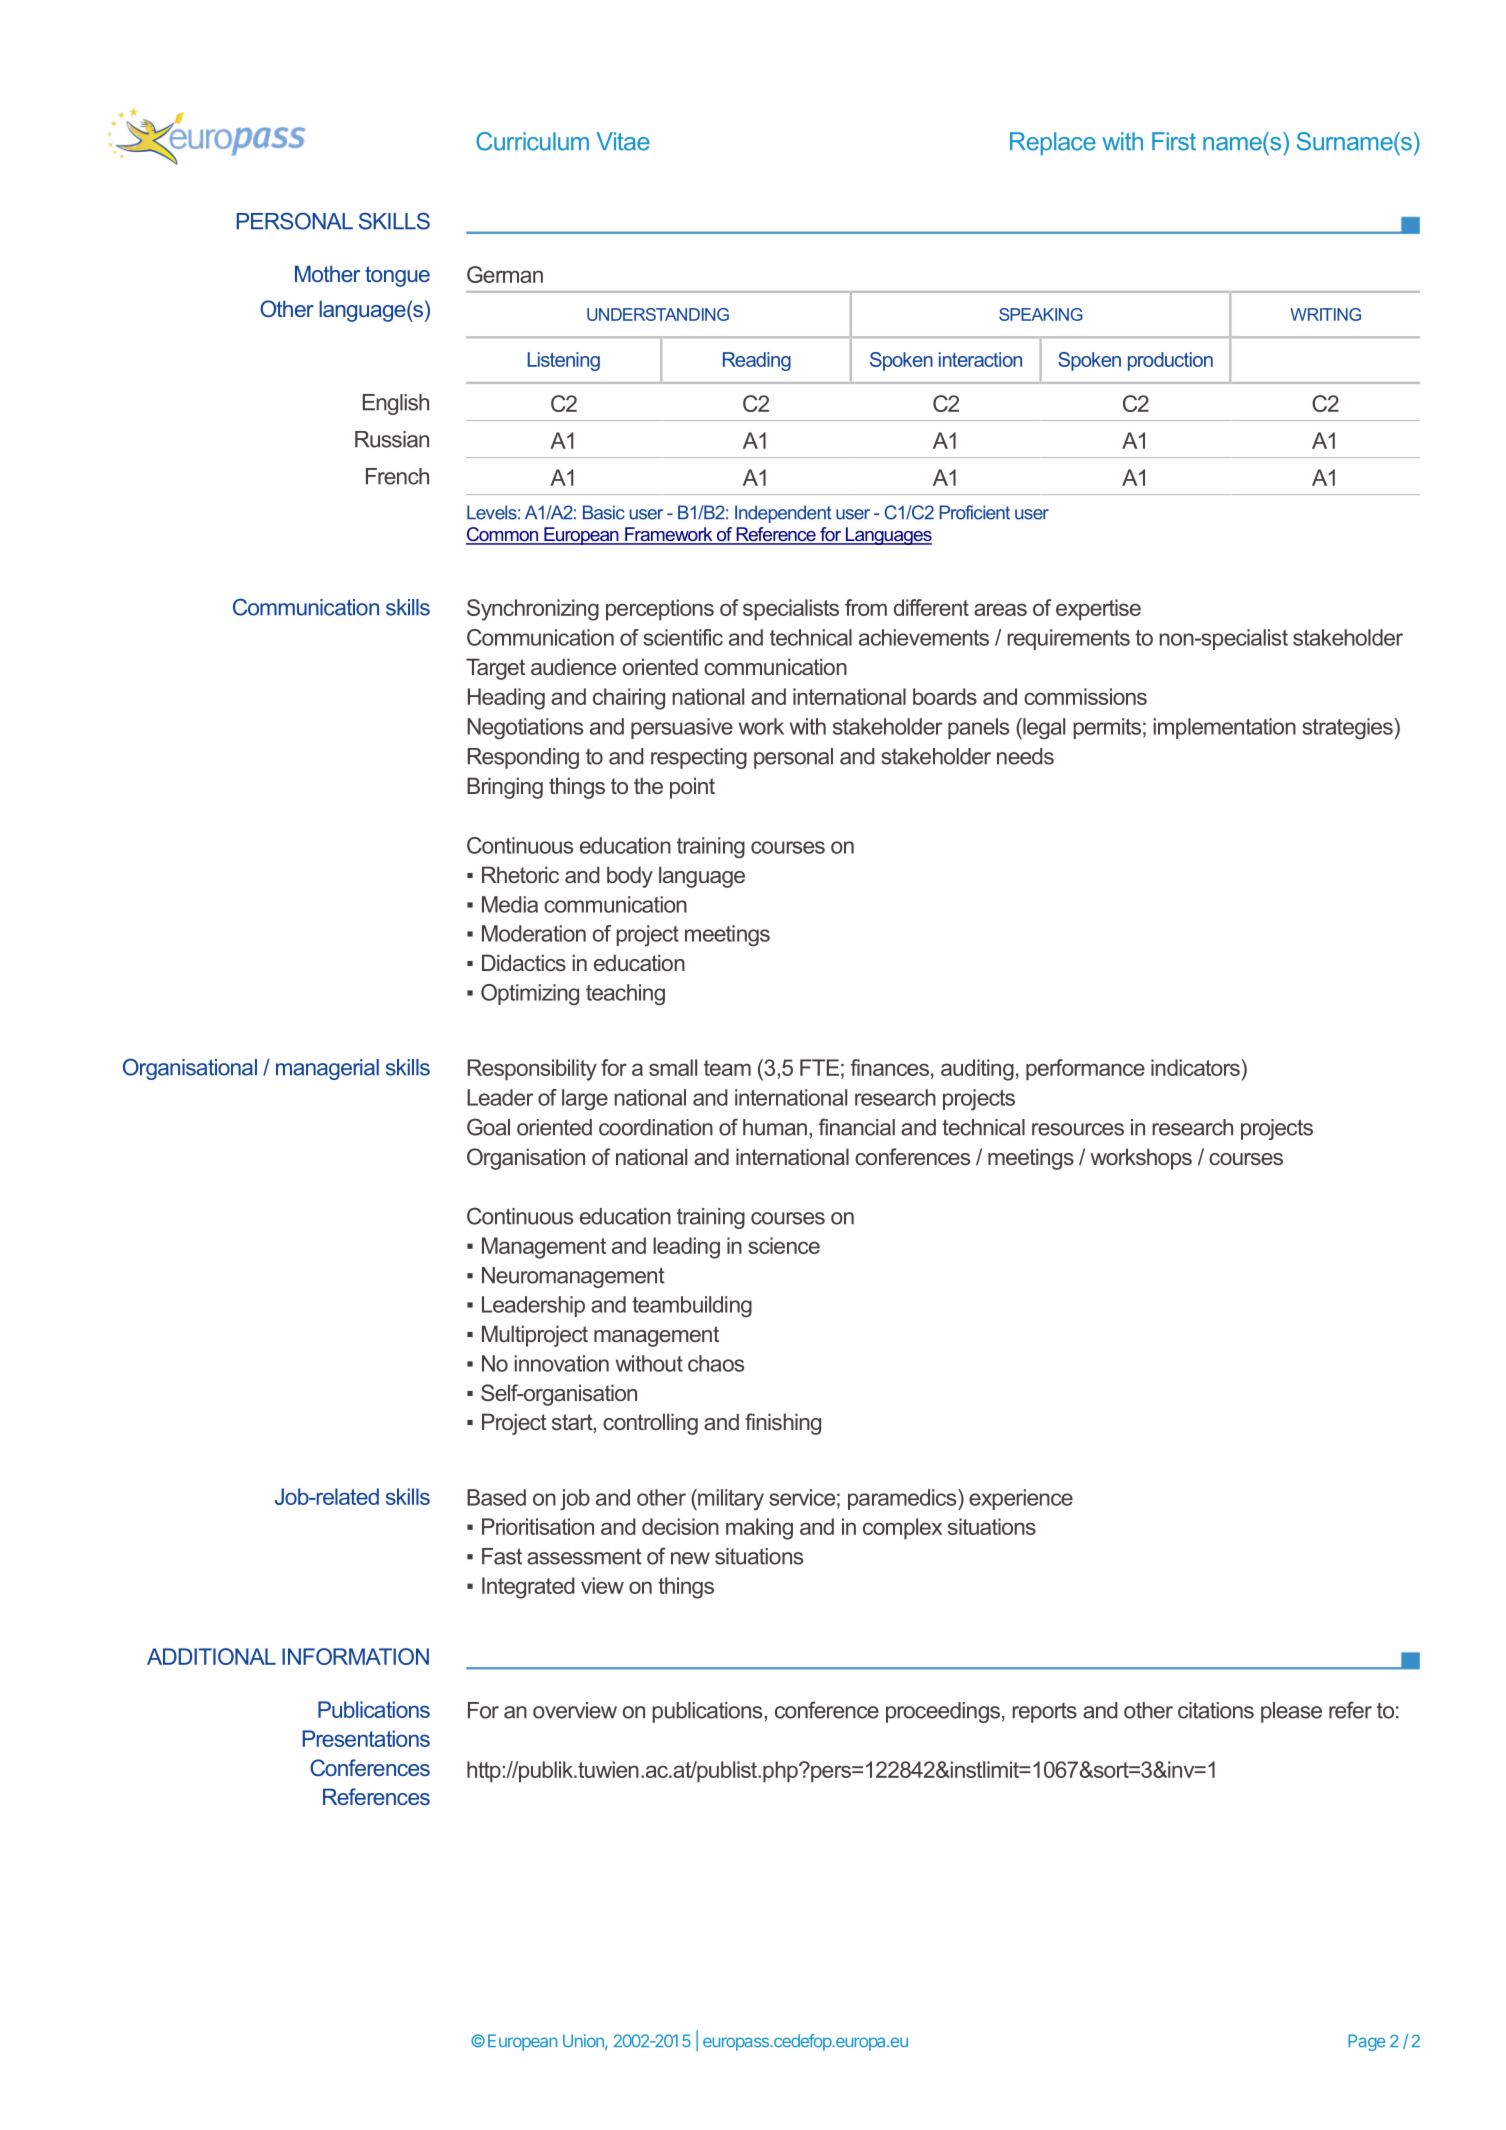 The image size is (1506, 2130). I want to click on proceedings, so click(943, 1712).
